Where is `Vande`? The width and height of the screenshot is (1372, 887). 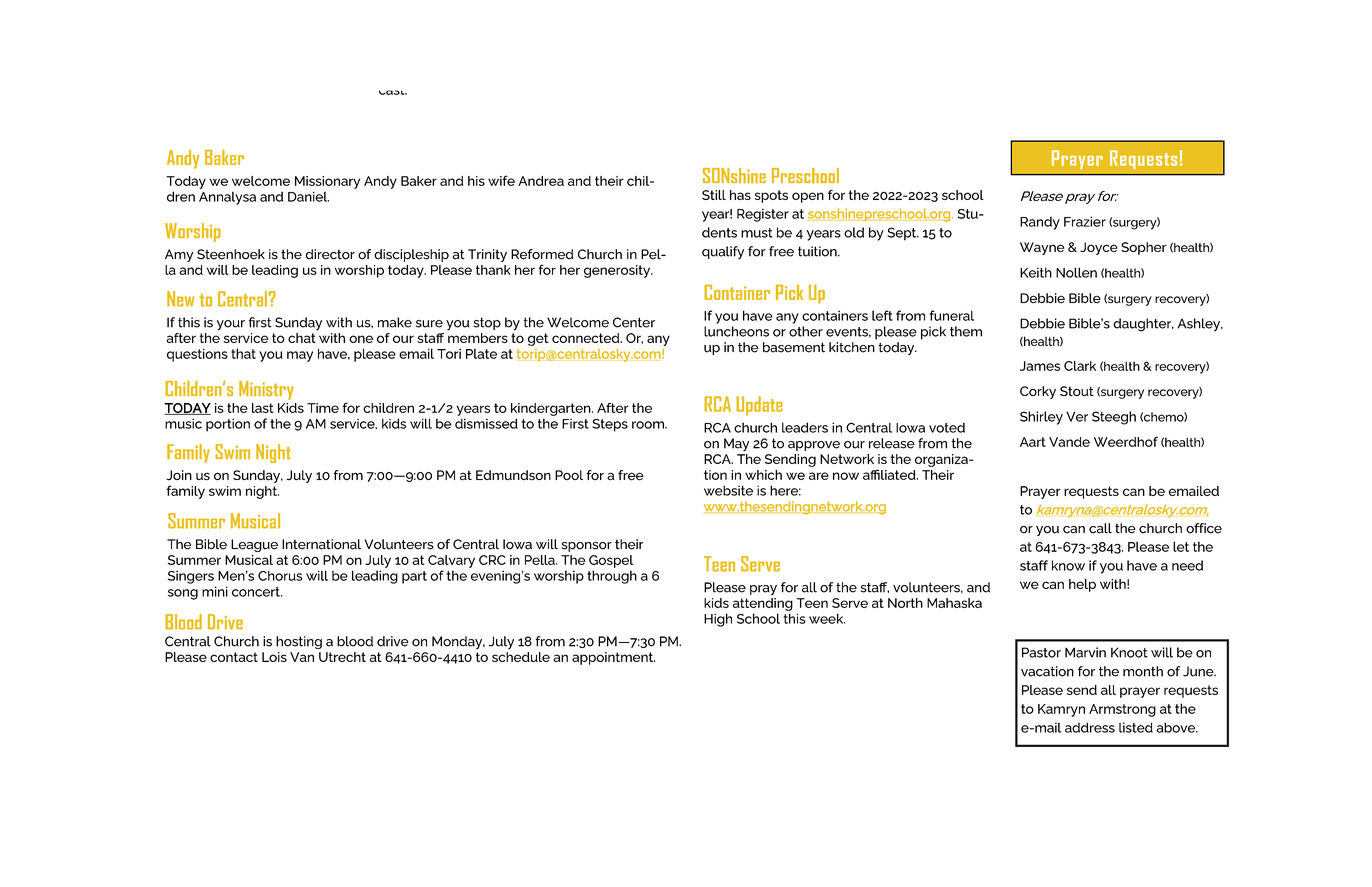
Vande is located at coordinates (1069, 442).
